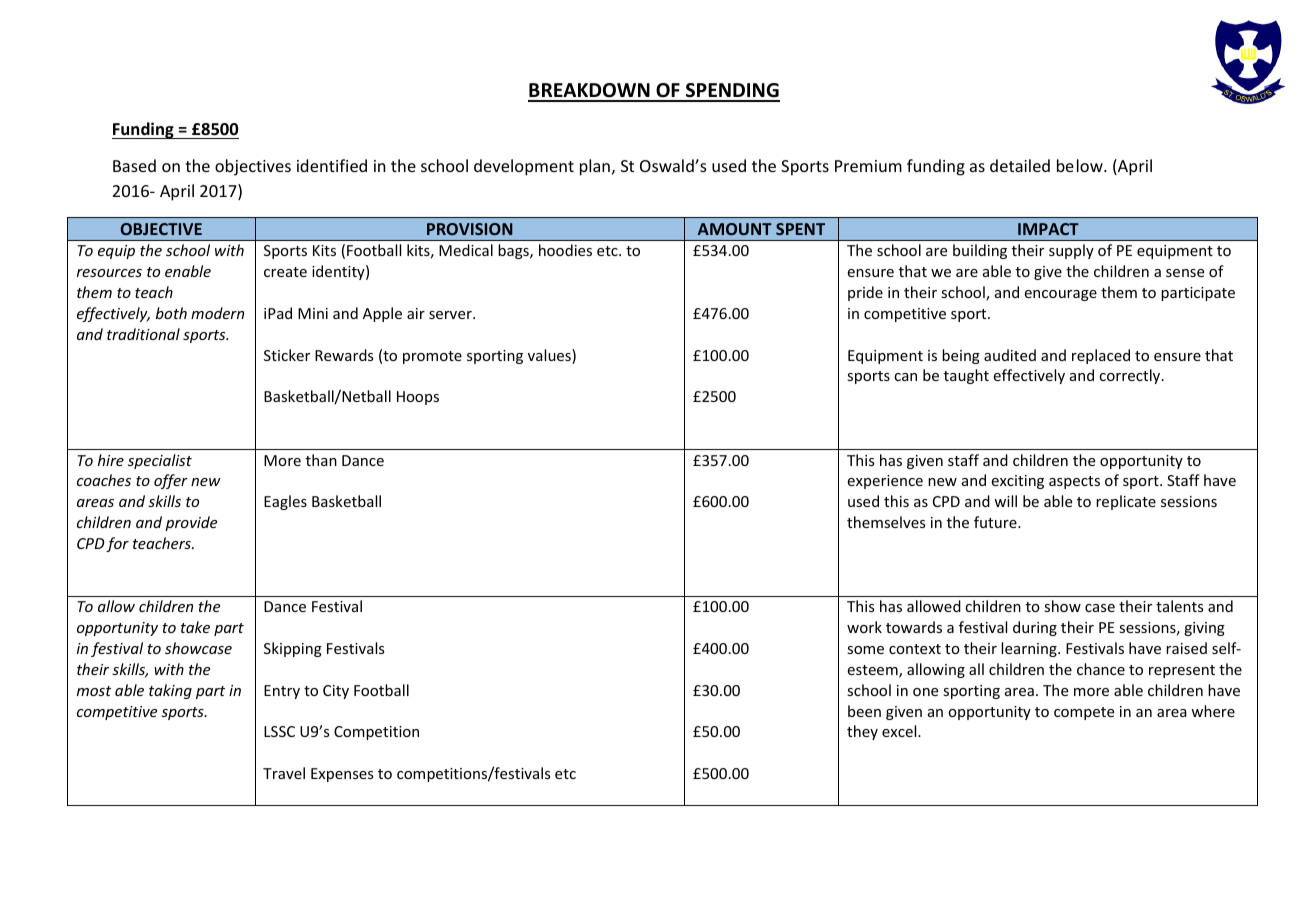 Image resolution: width=1308 pixels, height=924 pixels. I want to click on offer, so click(171, 481).
